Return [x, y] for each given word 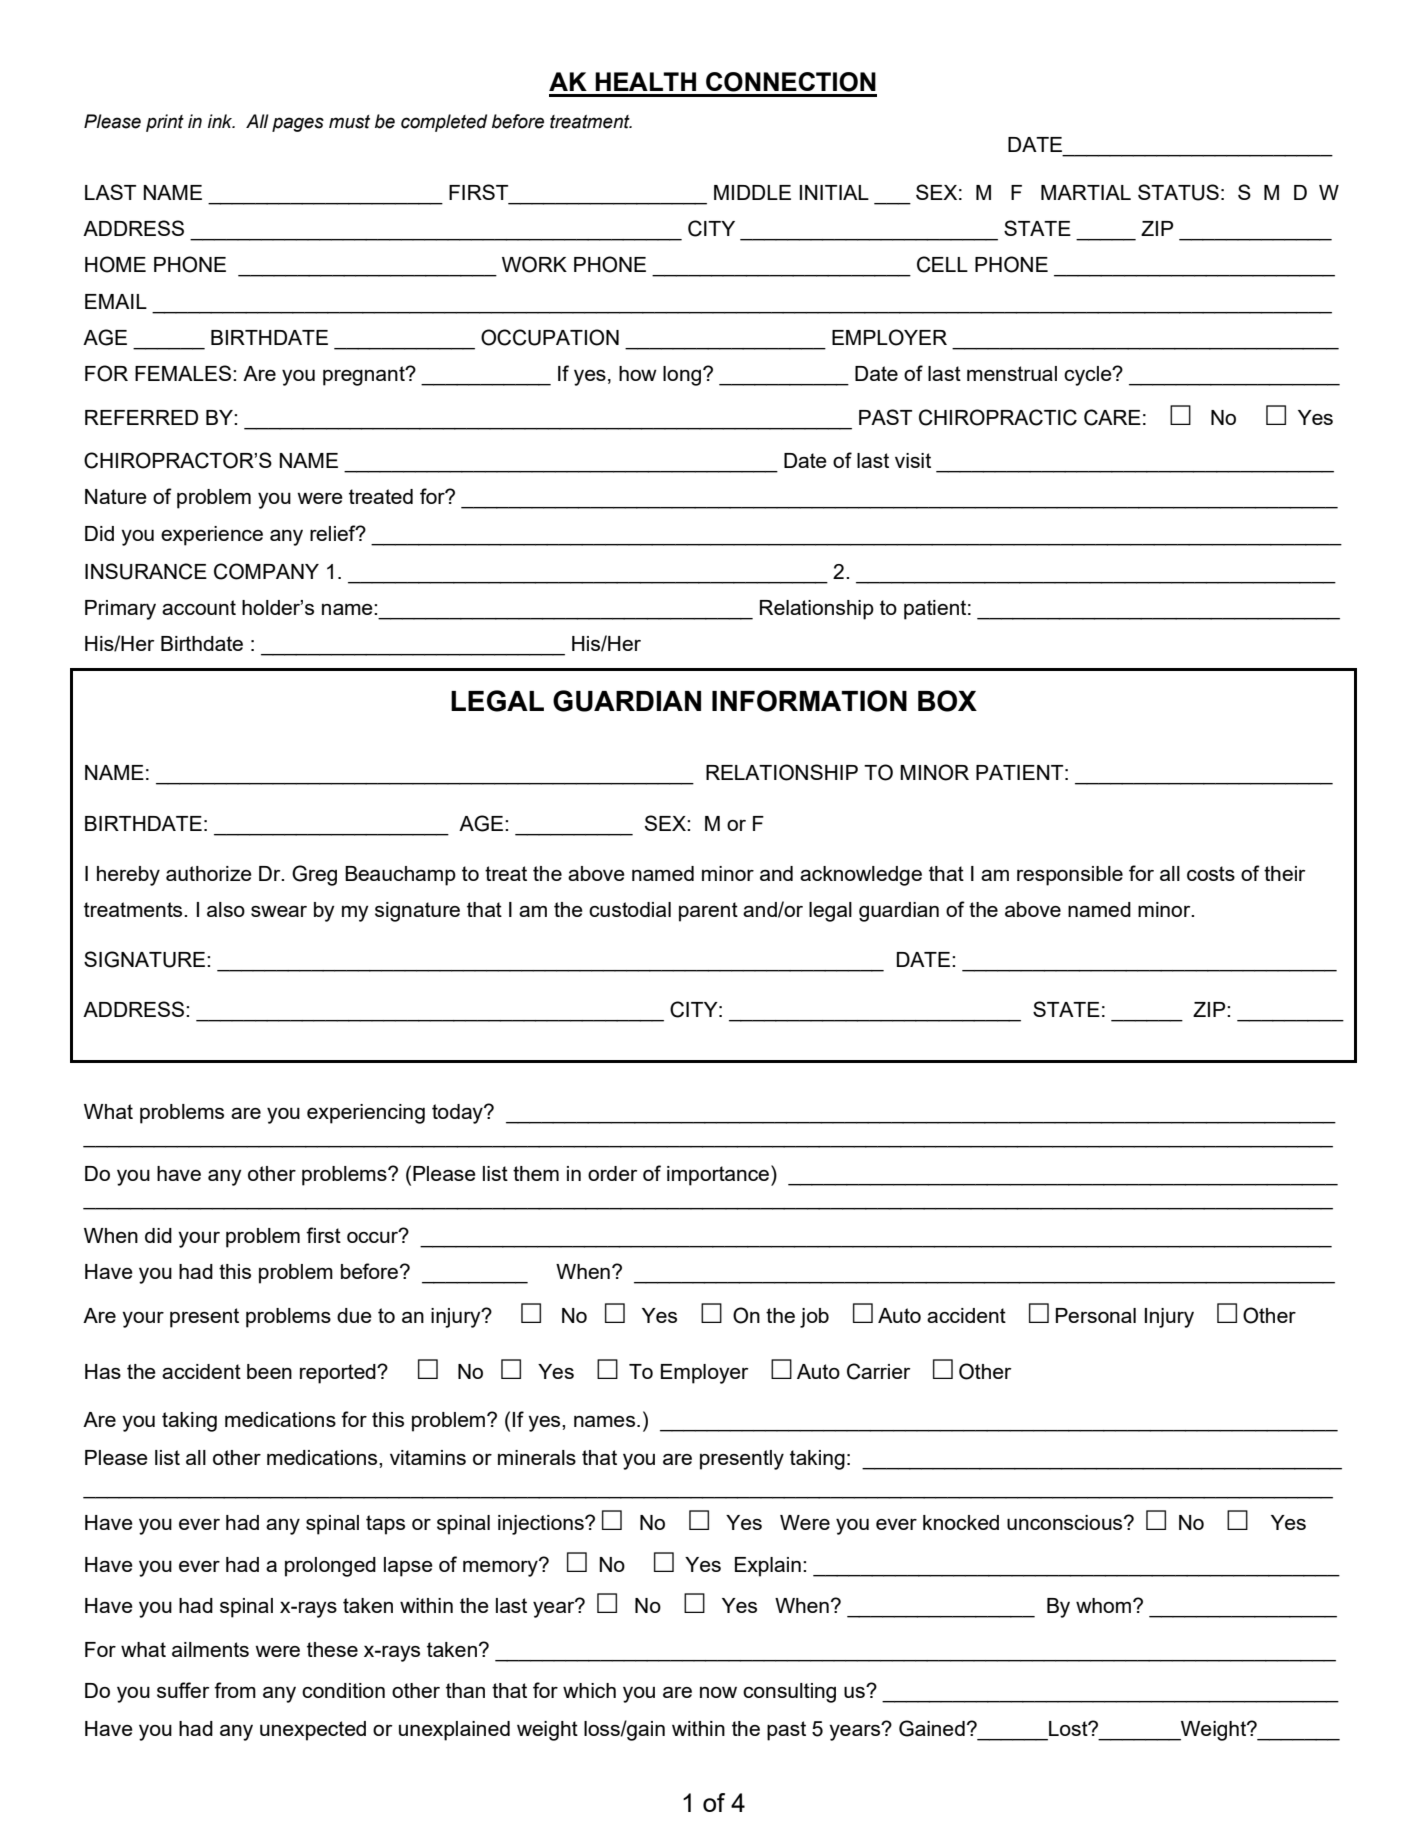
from [235, 1690]
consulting [789, 1693]
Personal [1096, 1315]
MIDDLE [752, 192]
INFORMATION [809, 701]
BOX [947, 701]
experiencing [366, 1114]
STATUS [1178, 192]
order [613, 1173]
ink [221, 121]
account [199, 607]
